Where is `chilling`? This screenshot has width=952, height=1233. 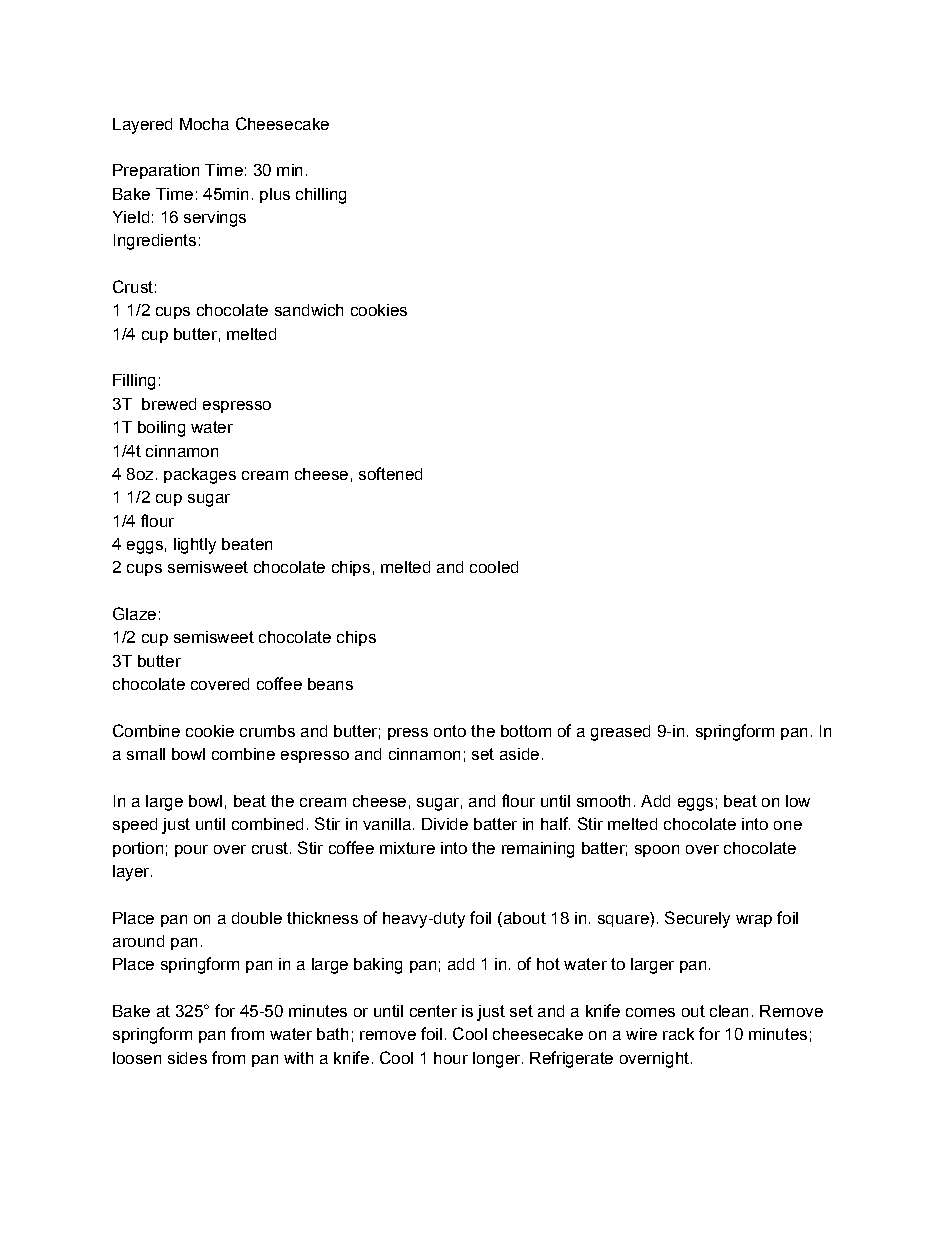
chilling is located at coordinates (321, 196).
